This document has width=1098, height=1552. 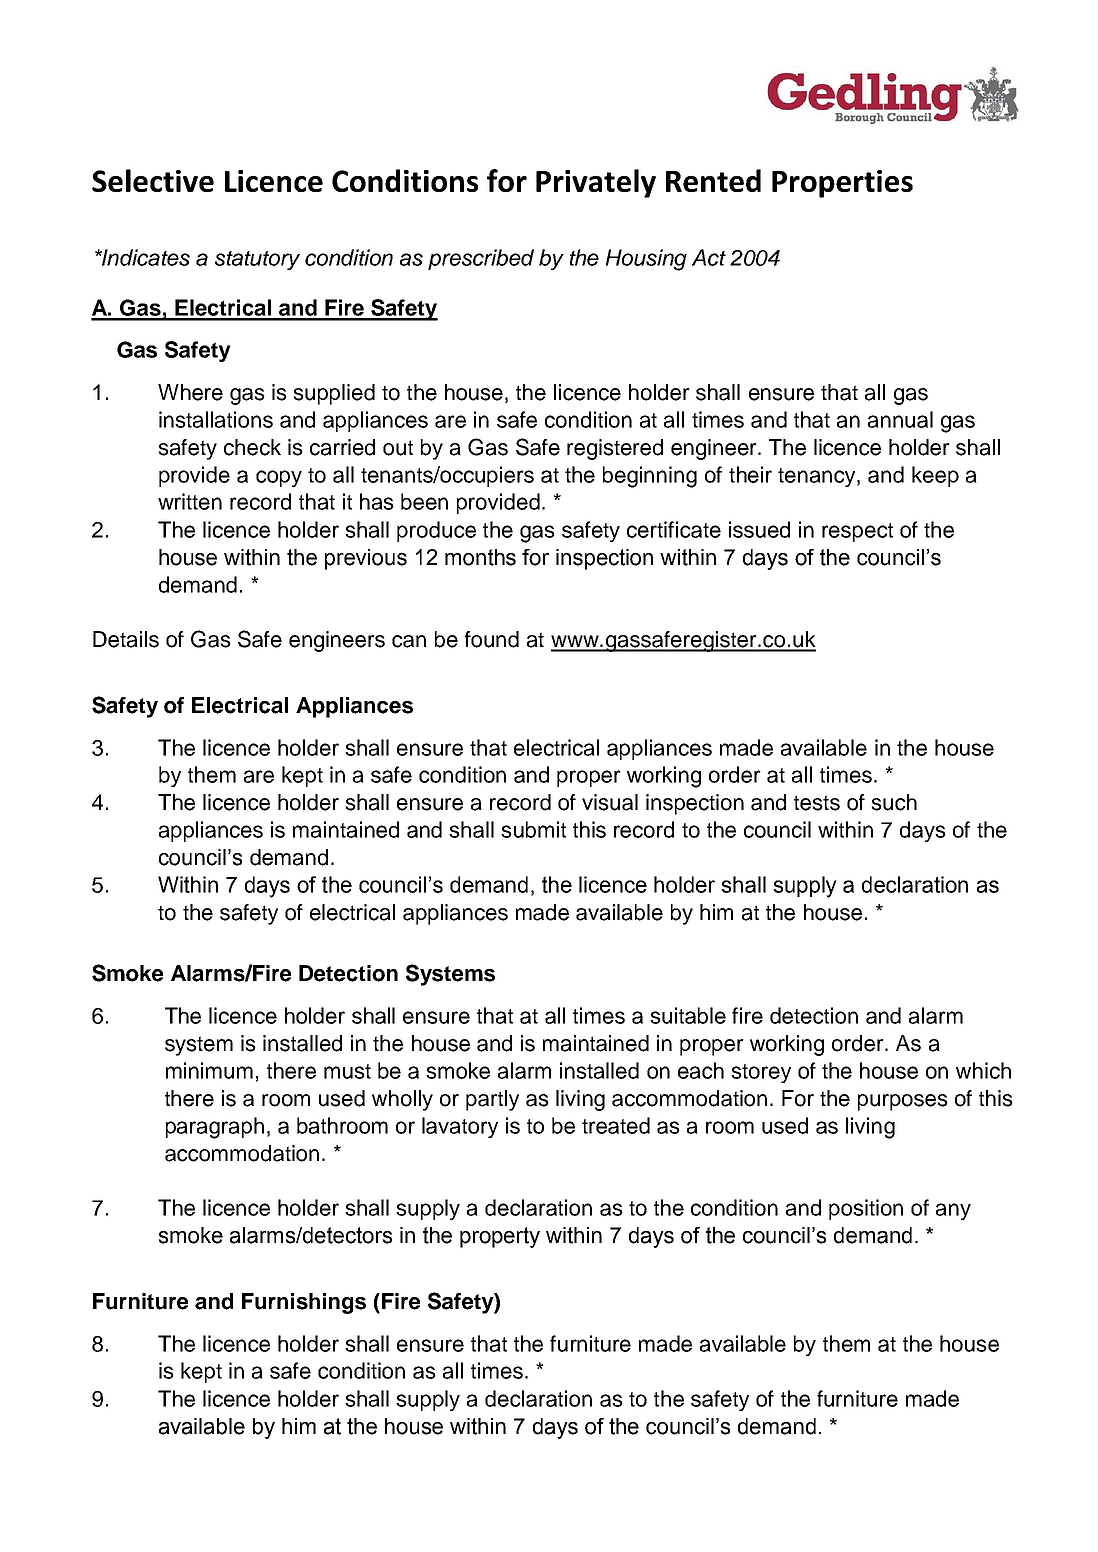 I want to click on copy, so click(x=279, y=478).
